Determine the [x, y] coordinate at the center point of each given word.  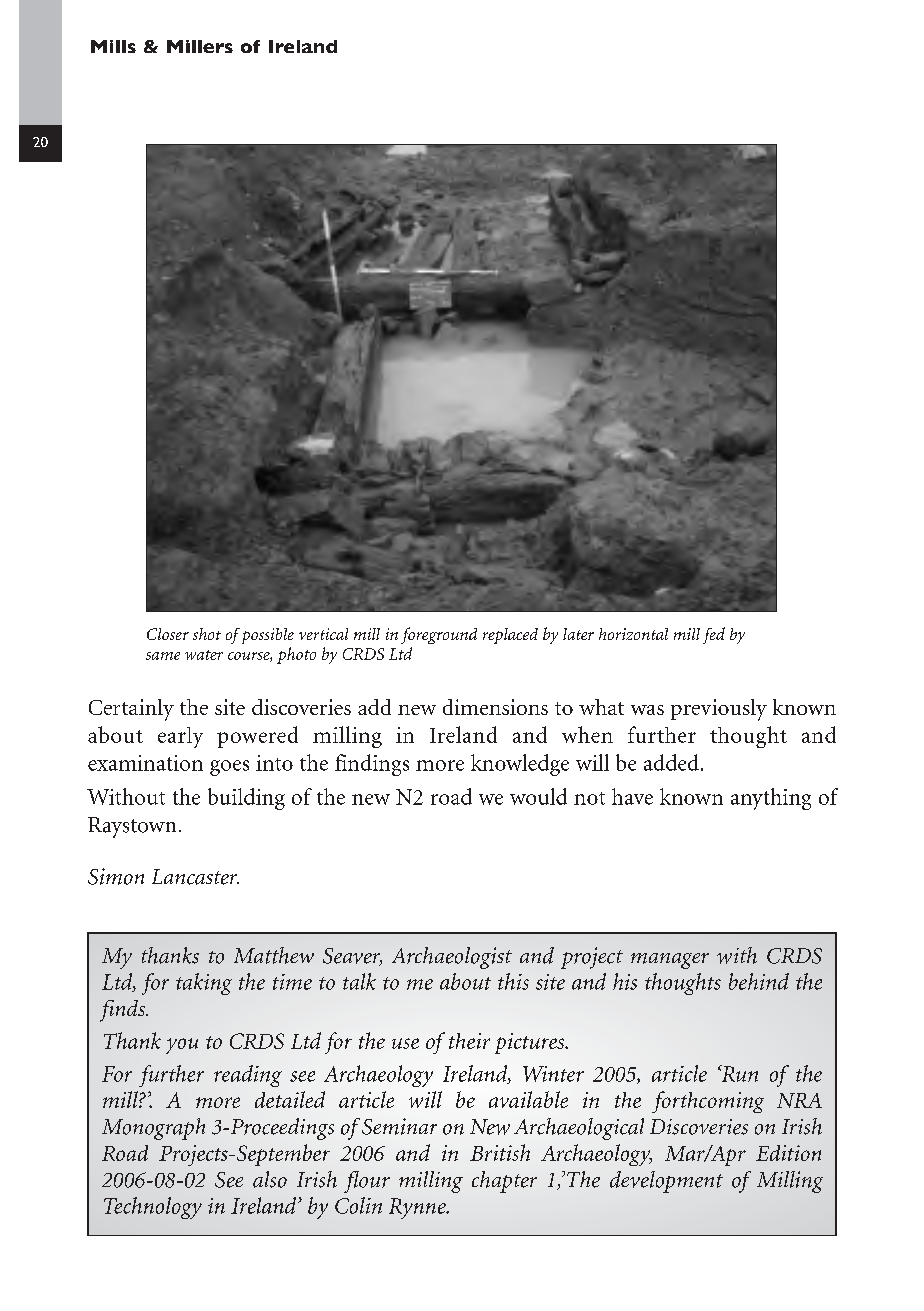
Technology [153, 1208]
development [666, 1182]
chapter [504, 1182]
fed [714, 635]
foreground [439, 635]
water [204, 655]
